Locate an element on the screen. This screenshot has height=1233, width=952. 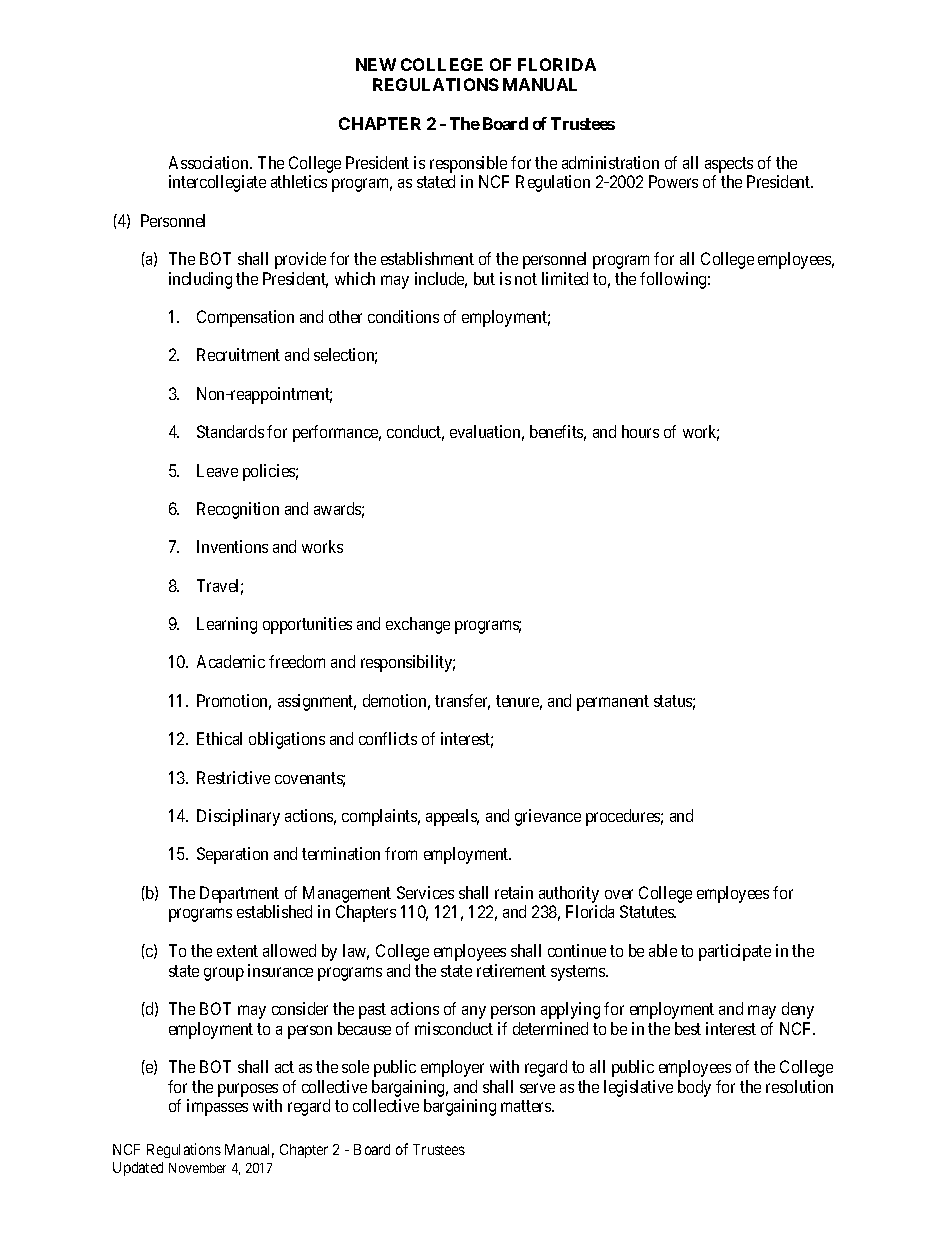
Association is located at coordinates (210, 162).
